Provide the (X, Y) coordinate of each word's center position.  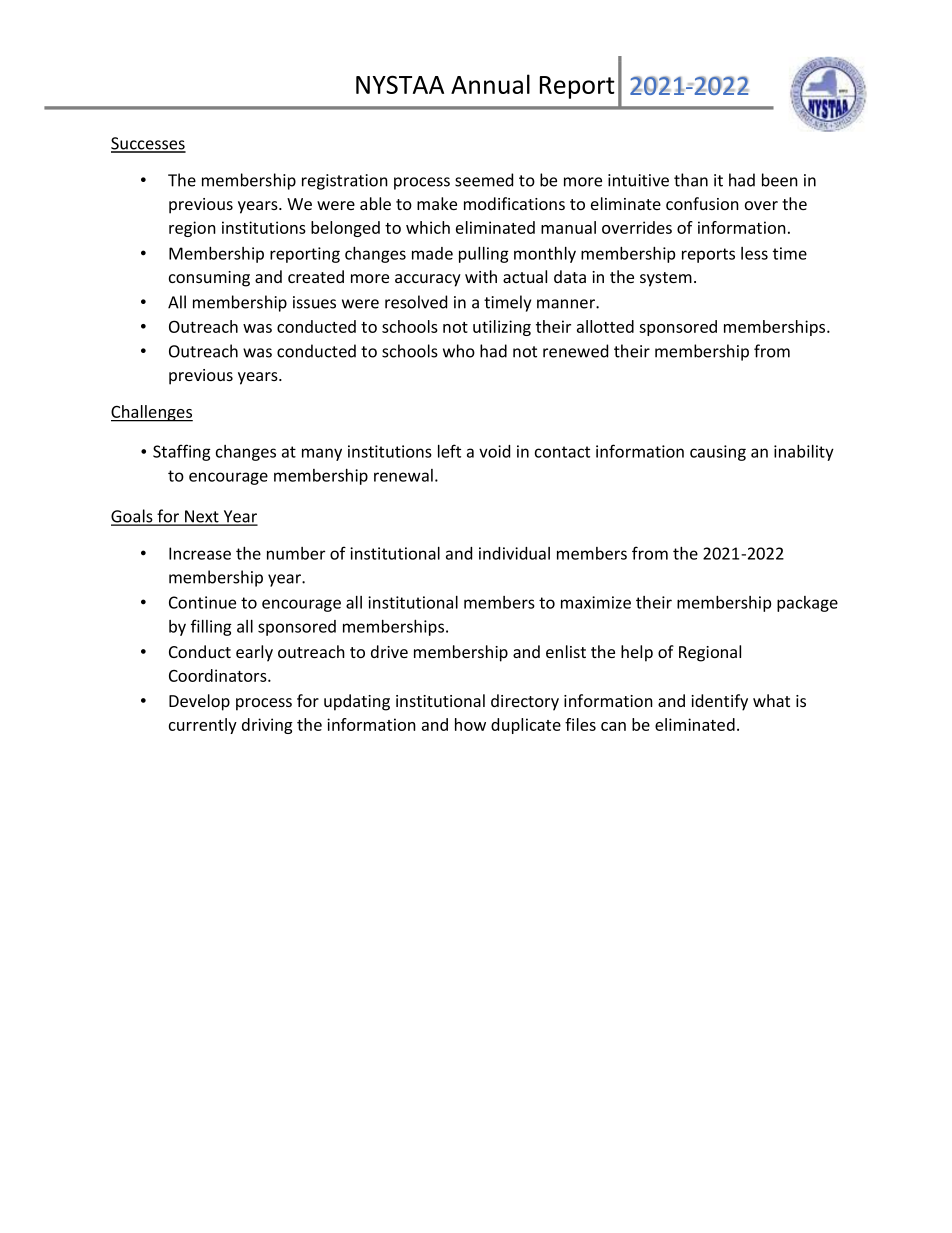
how (470, 724)
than (691, 180)
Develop (199, 702)
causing (718, 453)
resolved (416, 302)
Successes (148, 144)
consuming (209, 279)
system (666, 279)
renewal (403, 475)
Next (202, 517)
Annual (490, 84)
